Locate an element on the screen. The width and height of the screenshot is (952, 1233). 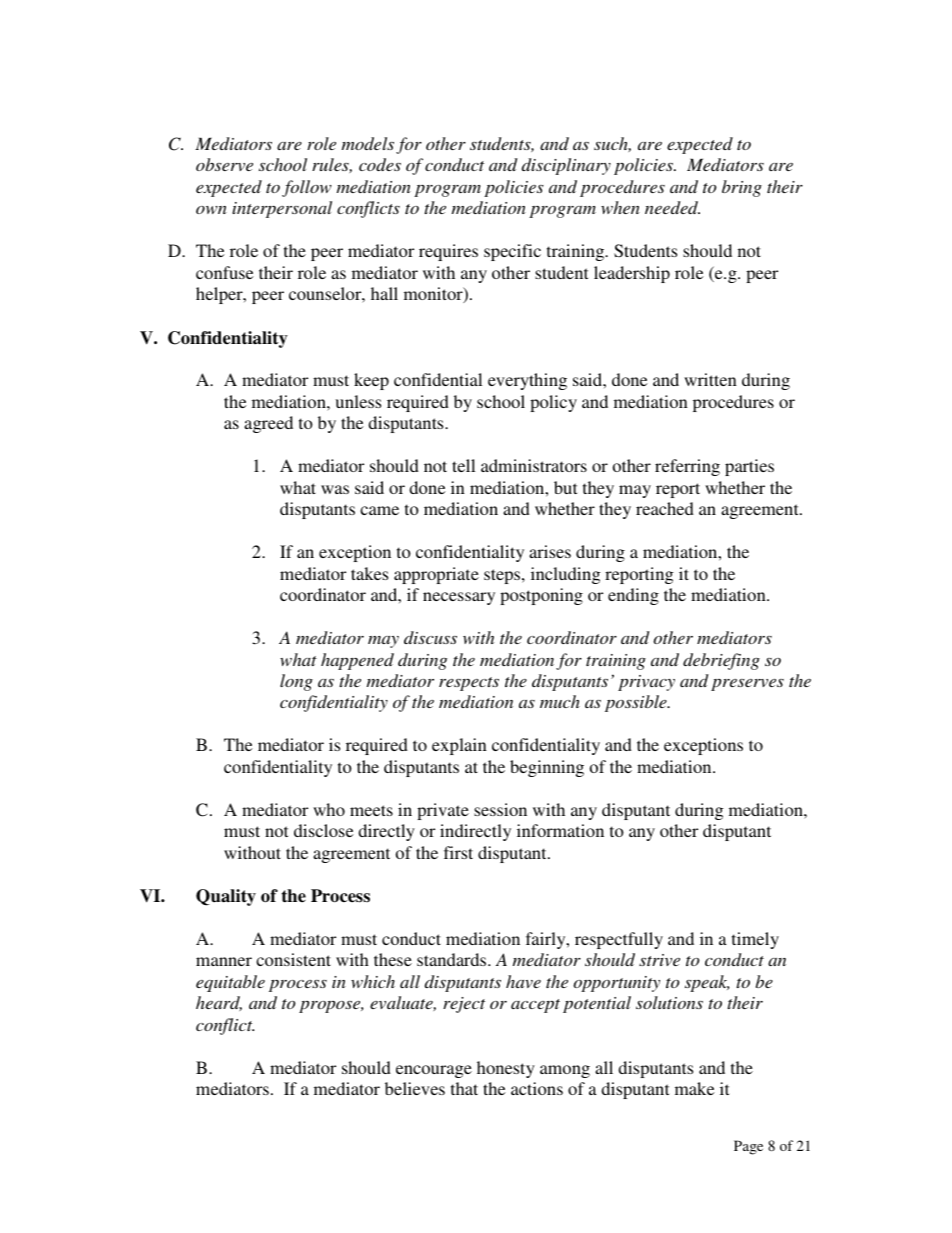
disciplinary is located at coordinates (566, 166).
